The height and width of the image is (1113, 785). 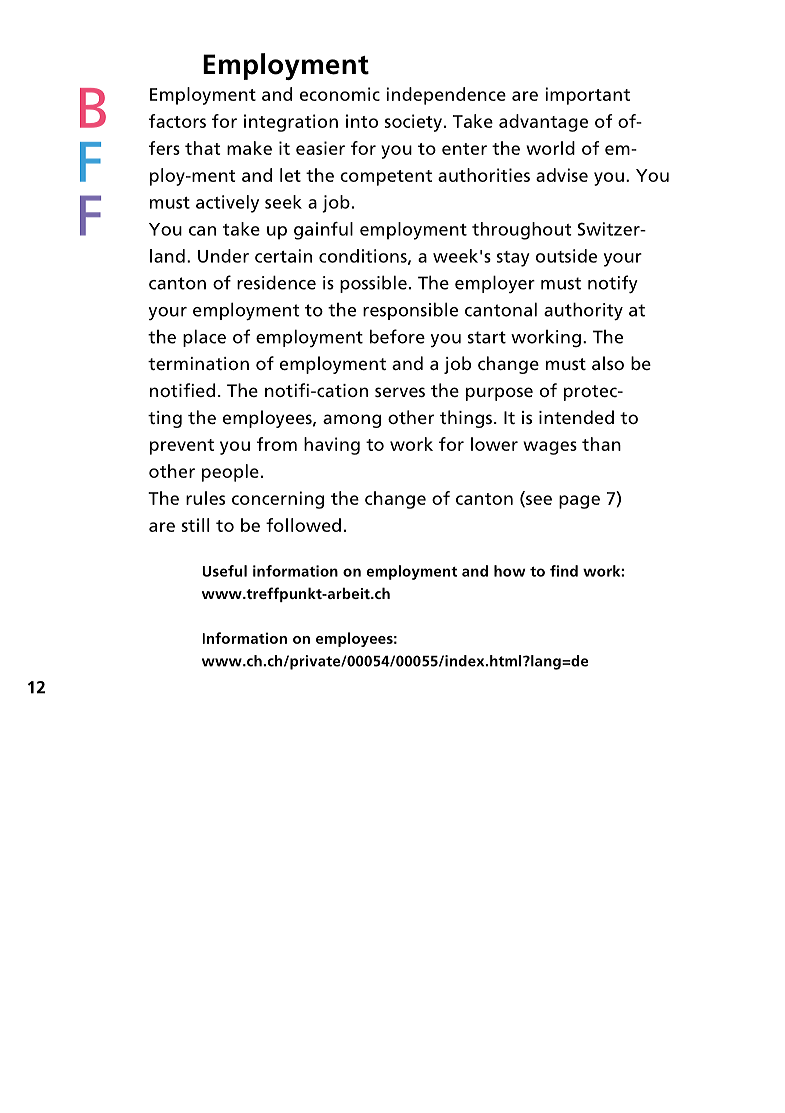 What do you see at coordinates (413, 123) in the image?
I see `society` at bounding box center [413, 123].
